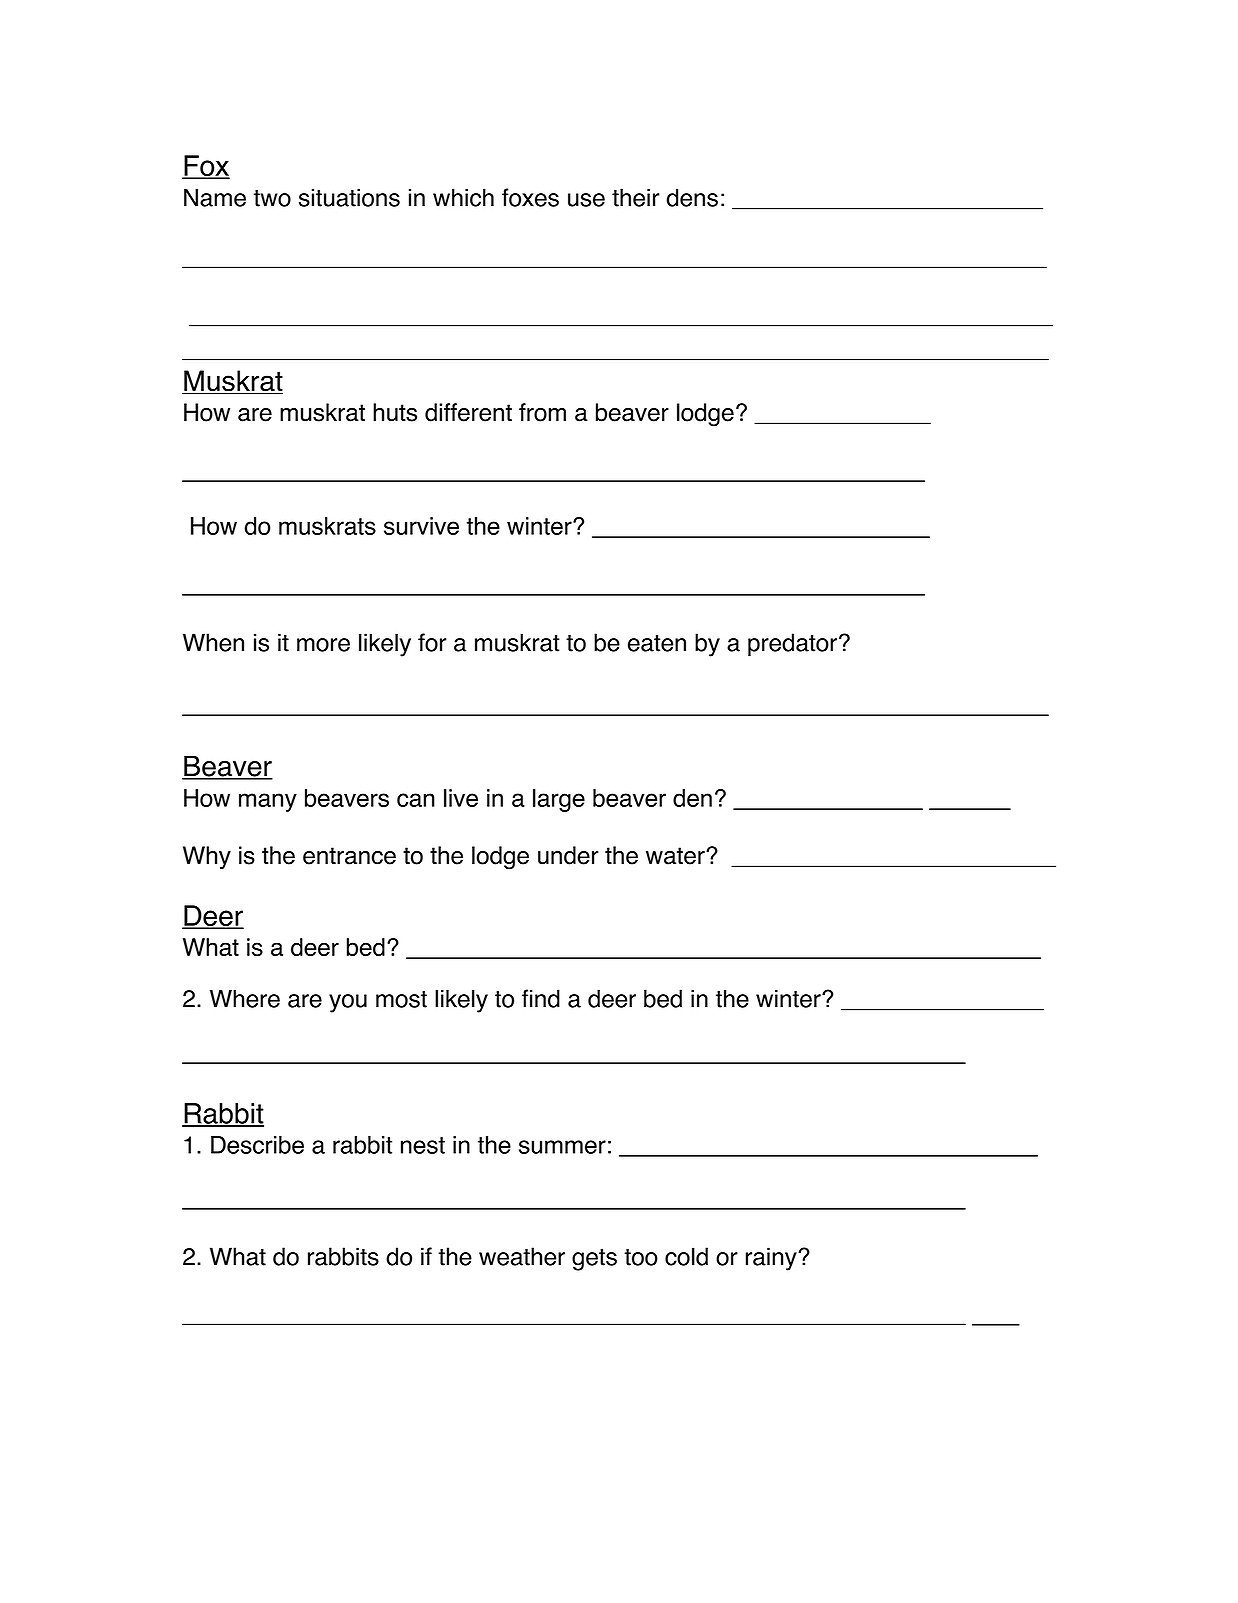 The image size is (1238, 1603). Describe the element at coordinates (657, 643) in the document. I see `eaten` at that location.
